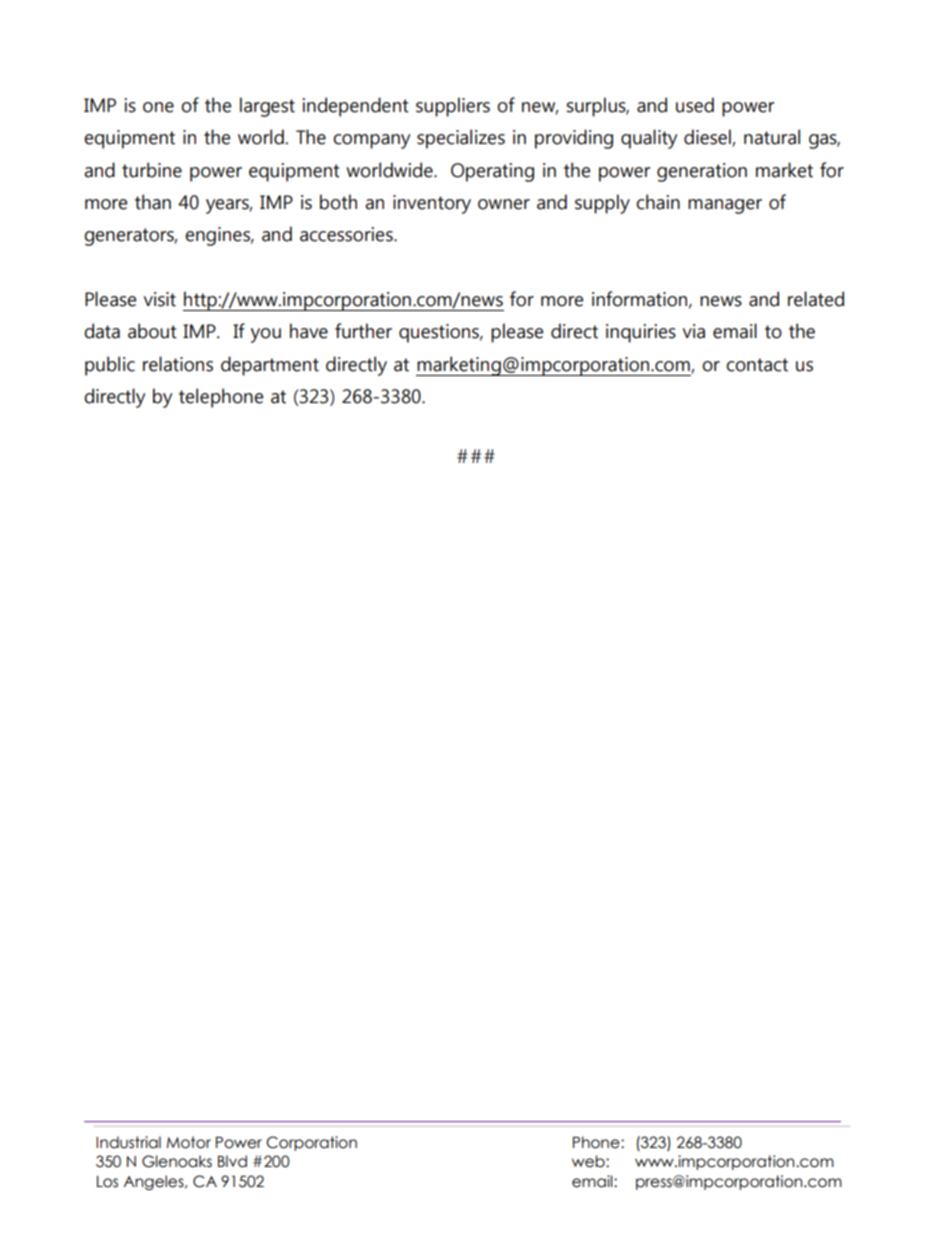 The image size is (952, 1233). I want to click on web, so click(589, 1161).
